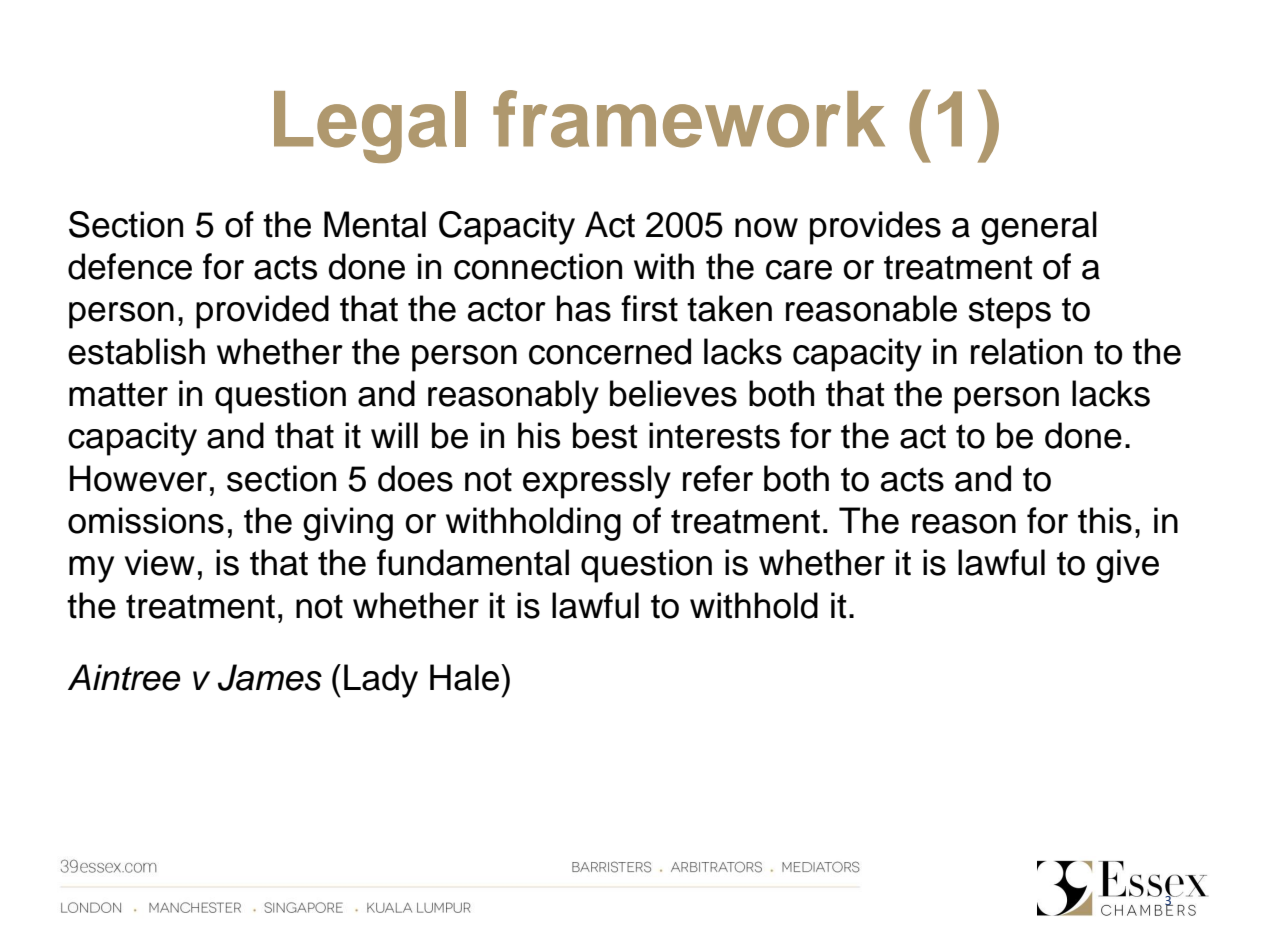 This screenshot has width=1270, height=952. What do you see at coordinates (270, 677) in the screenshot?
I see `James` at bounding box center [270, 677].
